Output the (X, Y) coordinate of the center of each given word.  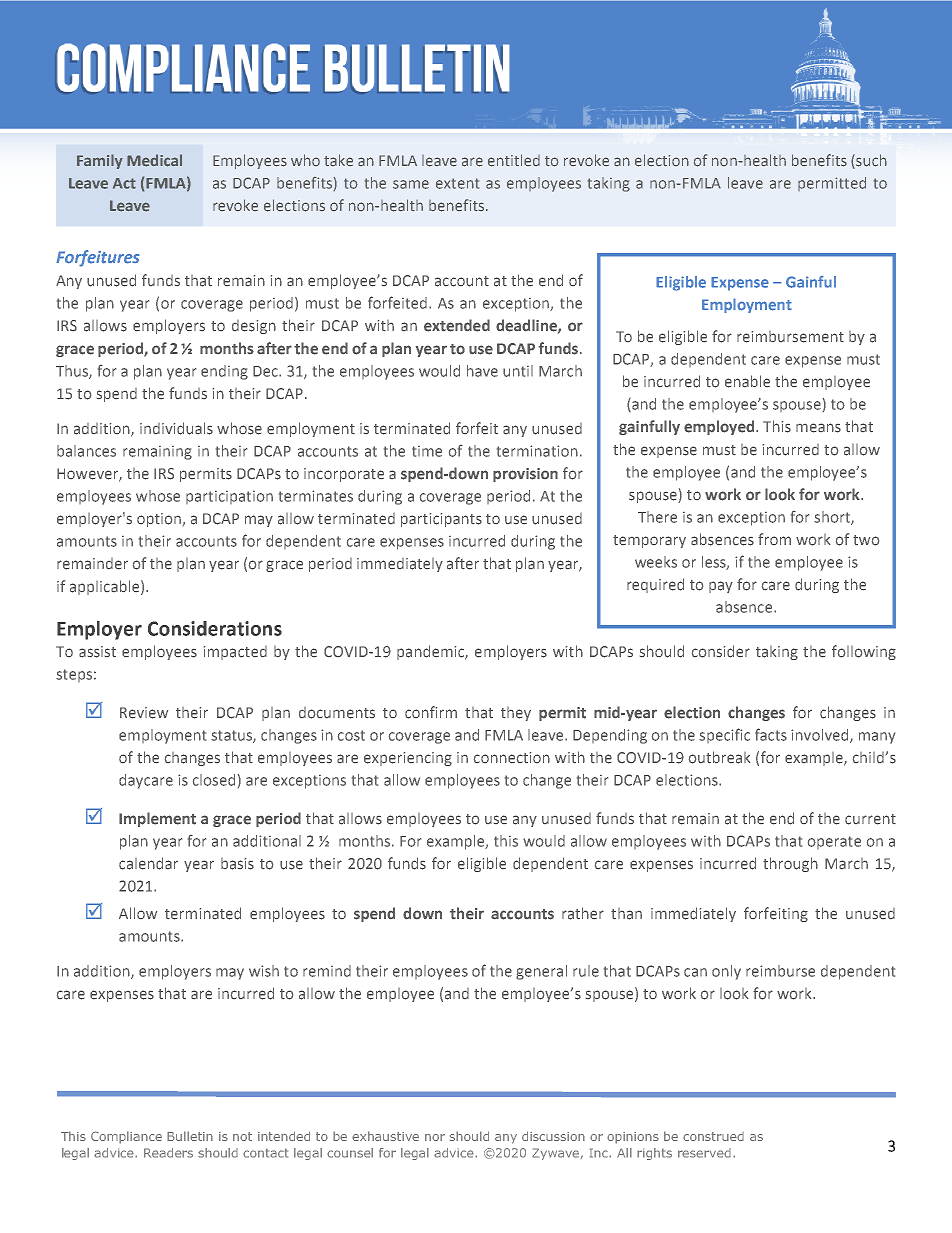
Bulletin (190, 1136)
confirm (431, 712)
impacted (235, 653)
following (864, 652)
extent (457, 183)
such (870, 160)
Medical (154, 160)
